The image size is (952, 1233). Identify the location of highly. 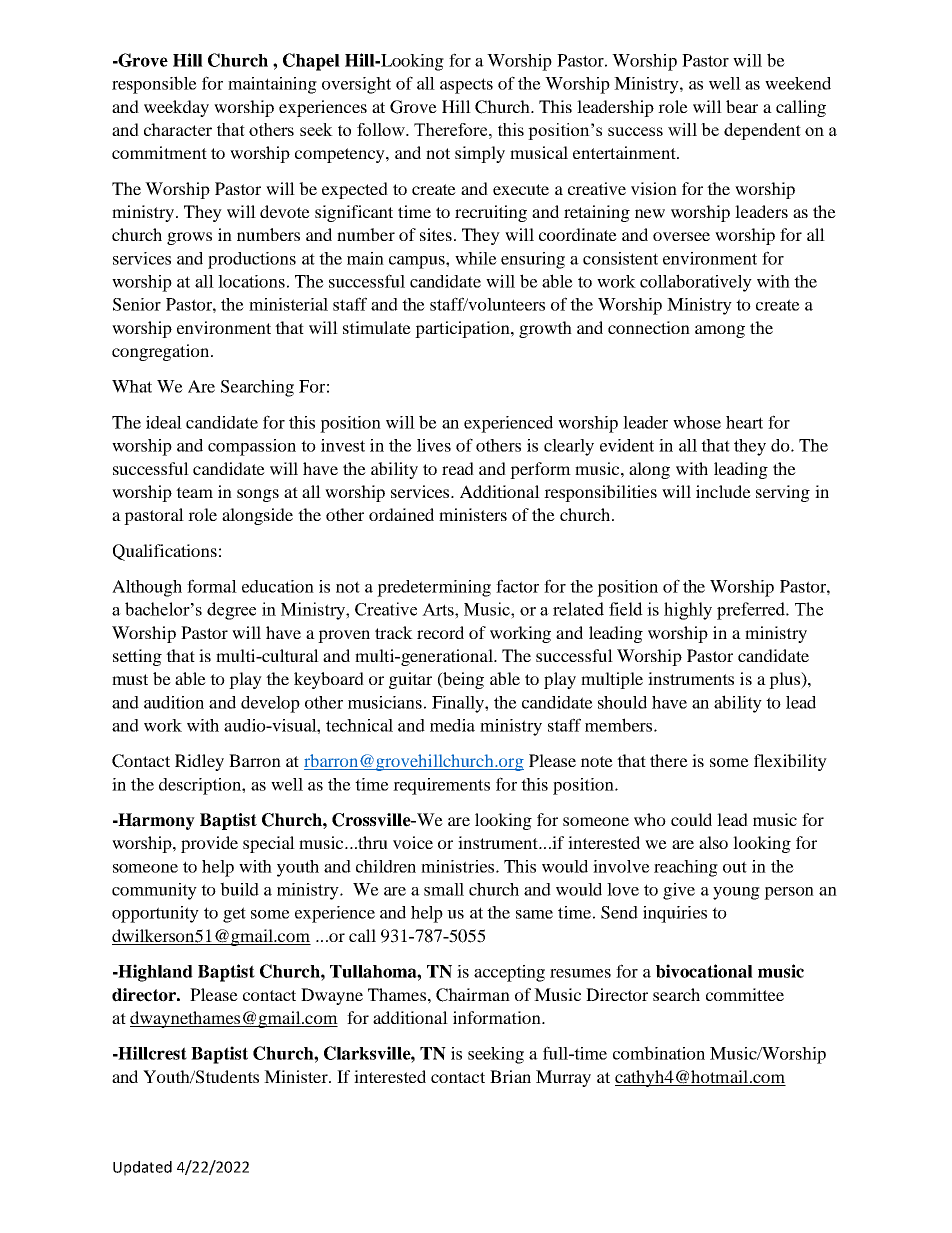
(688, 611).
